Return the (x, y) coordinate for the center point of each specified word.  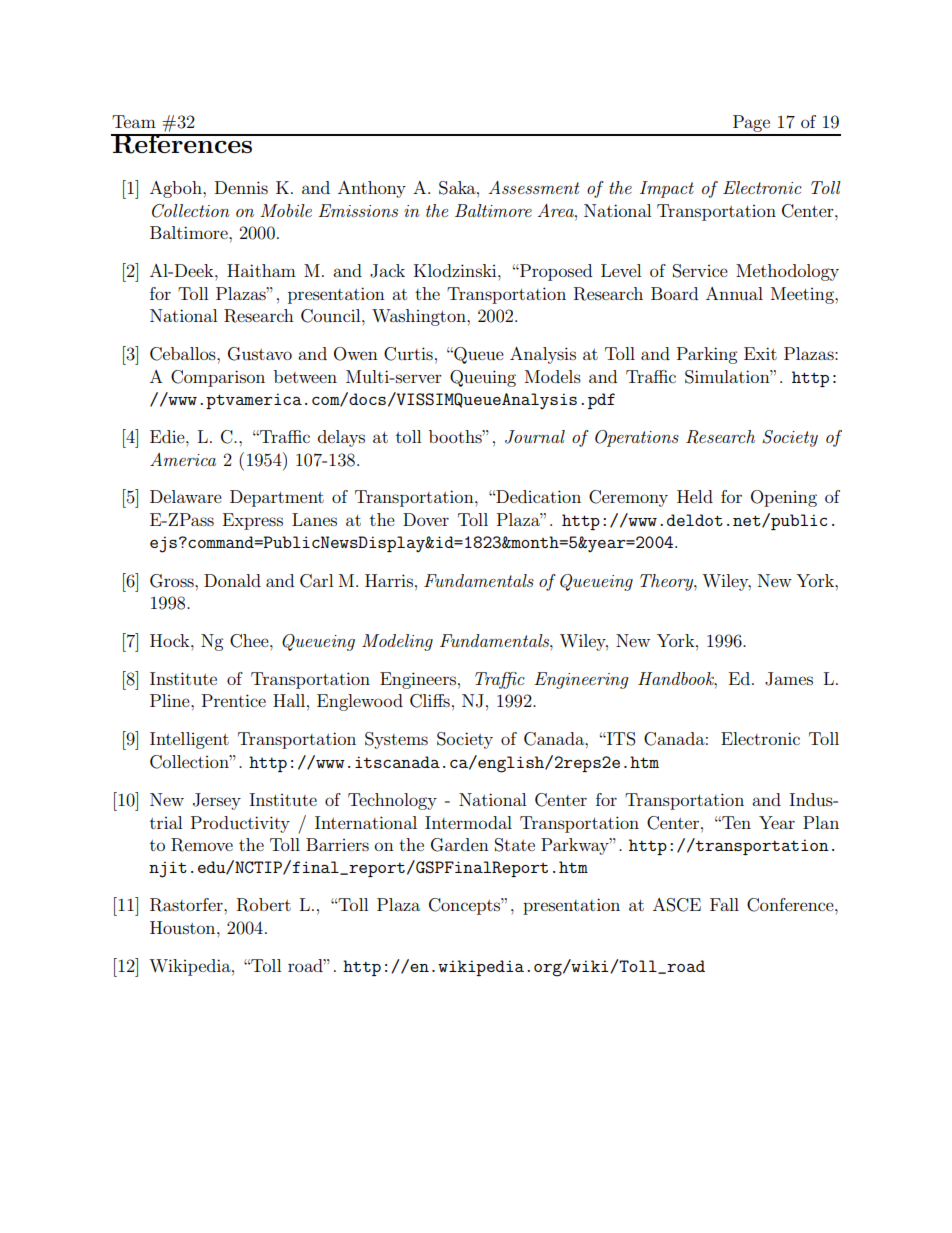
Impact (667, 189)
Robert (264, 905)
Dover (426, 519)
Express (253, 521)
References (183, 144)
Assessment (534, 187)
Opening (784, 498)
